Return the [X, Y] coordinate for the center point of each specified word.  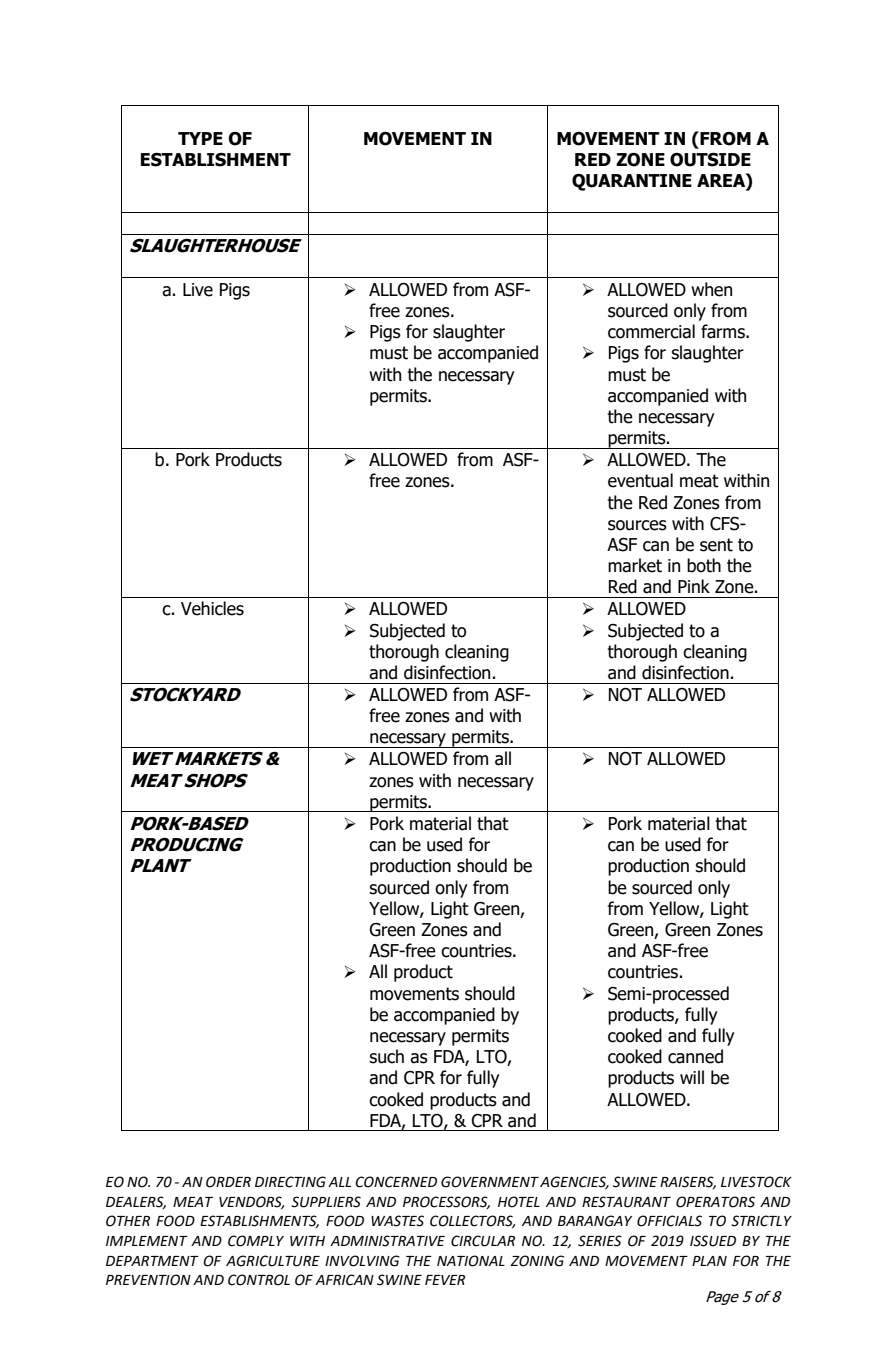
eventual [640, 480]
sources [637, 525]
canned [695, 1056]
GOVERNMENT [490, 1182]
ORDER [228, 1182]
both [704, 565]
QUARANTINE [632, 182]
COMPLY [256, 1241]
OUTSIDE [710, 160]
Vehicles [212, 608]
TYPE [200, 138]
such [386, 1056]
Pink [694, 586]
